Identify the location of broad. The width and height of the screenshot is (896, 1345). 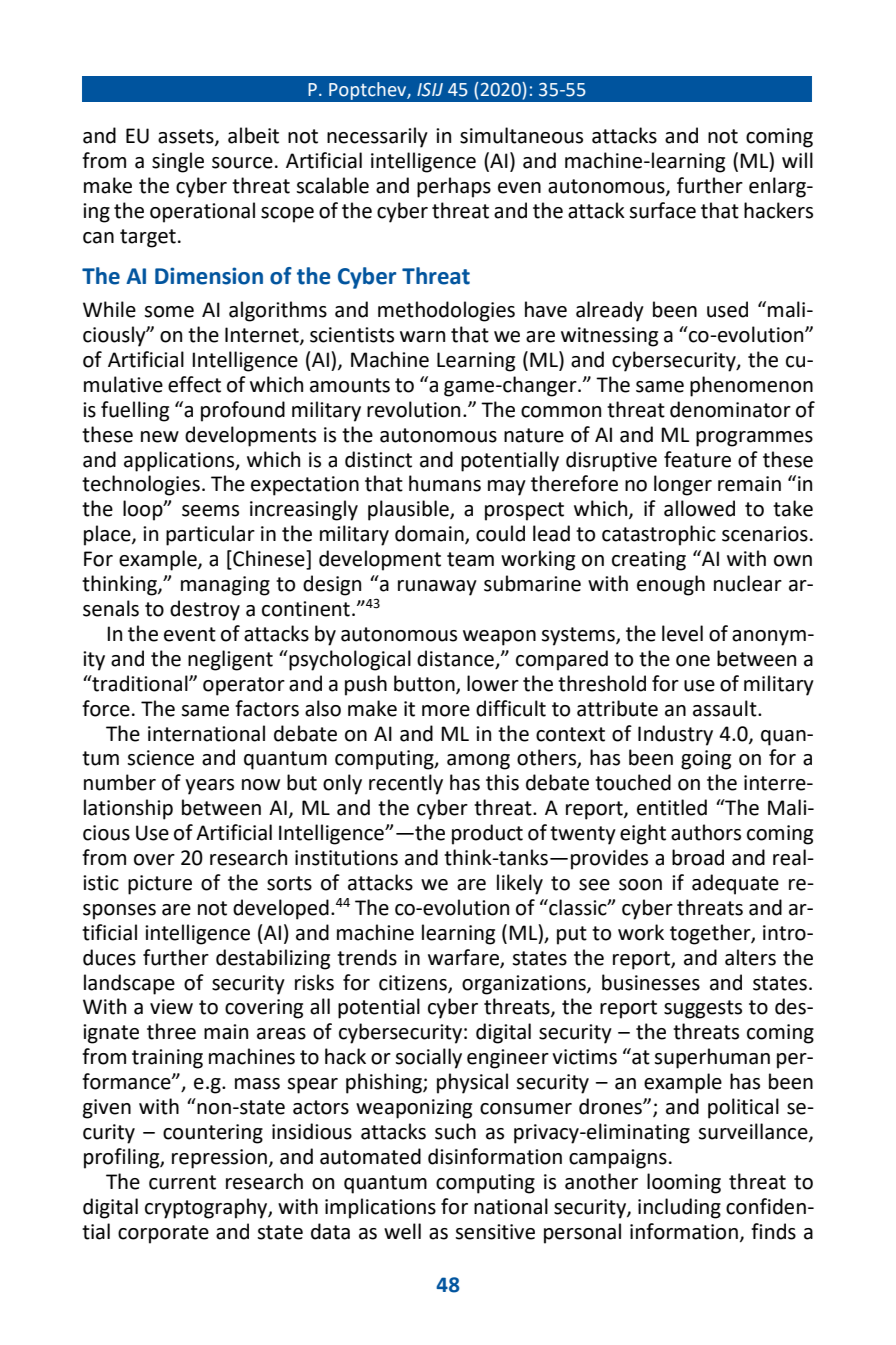
(698, 857).
